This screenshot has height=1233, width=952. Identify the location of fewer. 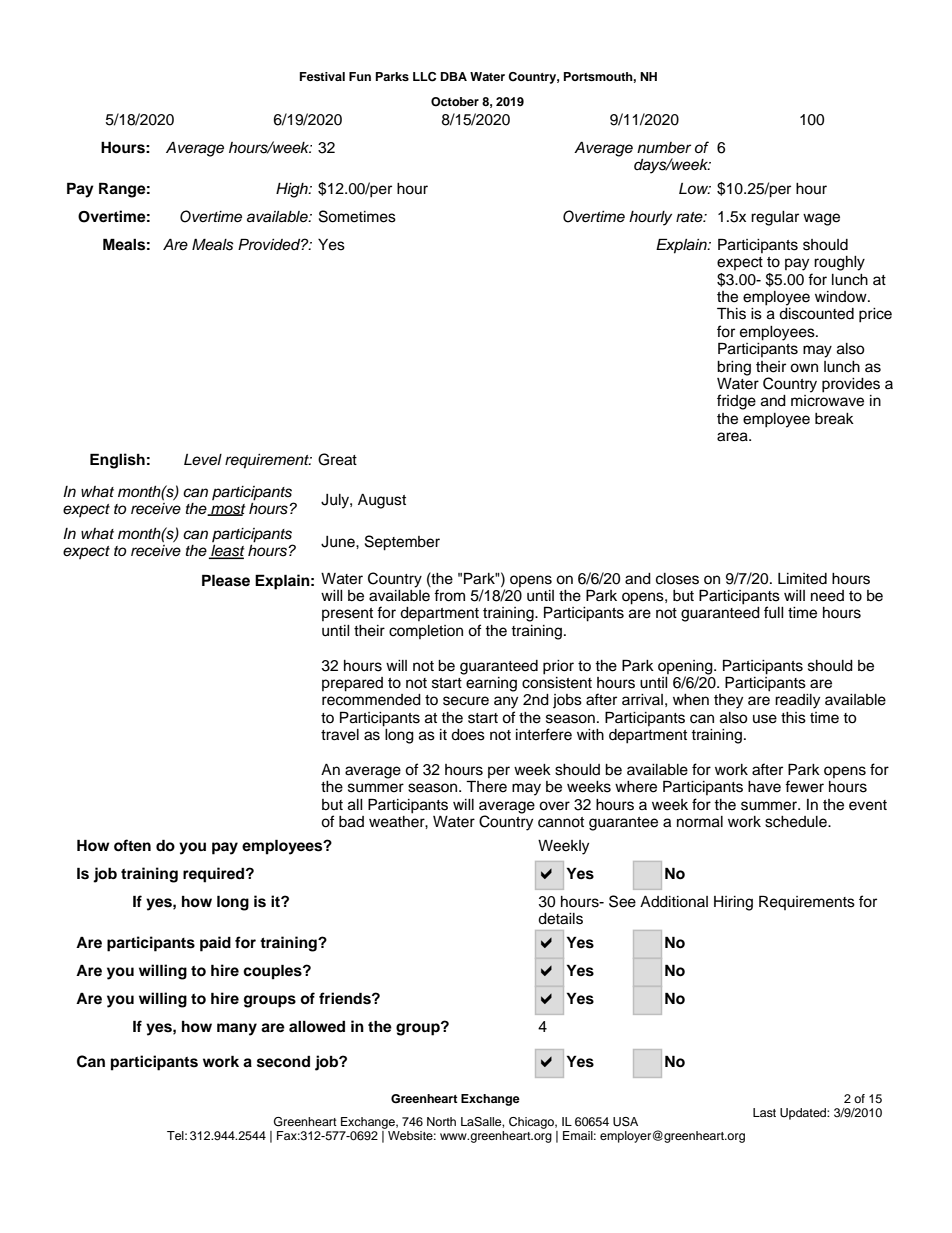
(804, 786).
